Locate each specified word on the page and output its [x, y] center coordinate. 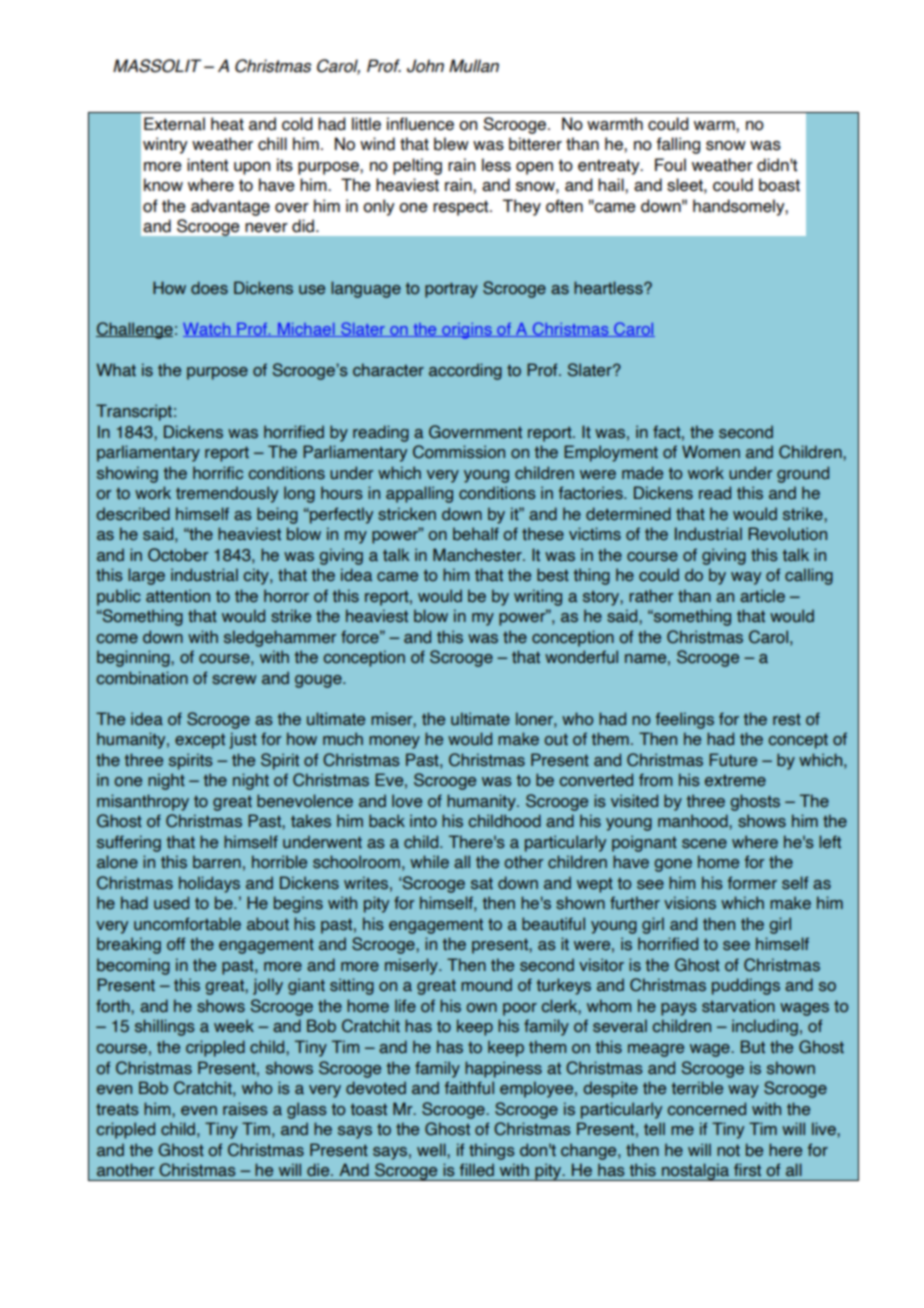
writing [538, 597]
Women [711, 452]
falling [678, 145]
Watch [208, 330]
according [465, 371]
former [752, 883]
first [747, 1170]
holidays [209, 884]
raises [245, 1109]
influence [420, 124]
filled [477, 1170]
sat [482, 883]
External [174, 124]
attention [178, 596]
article [762, 596]
